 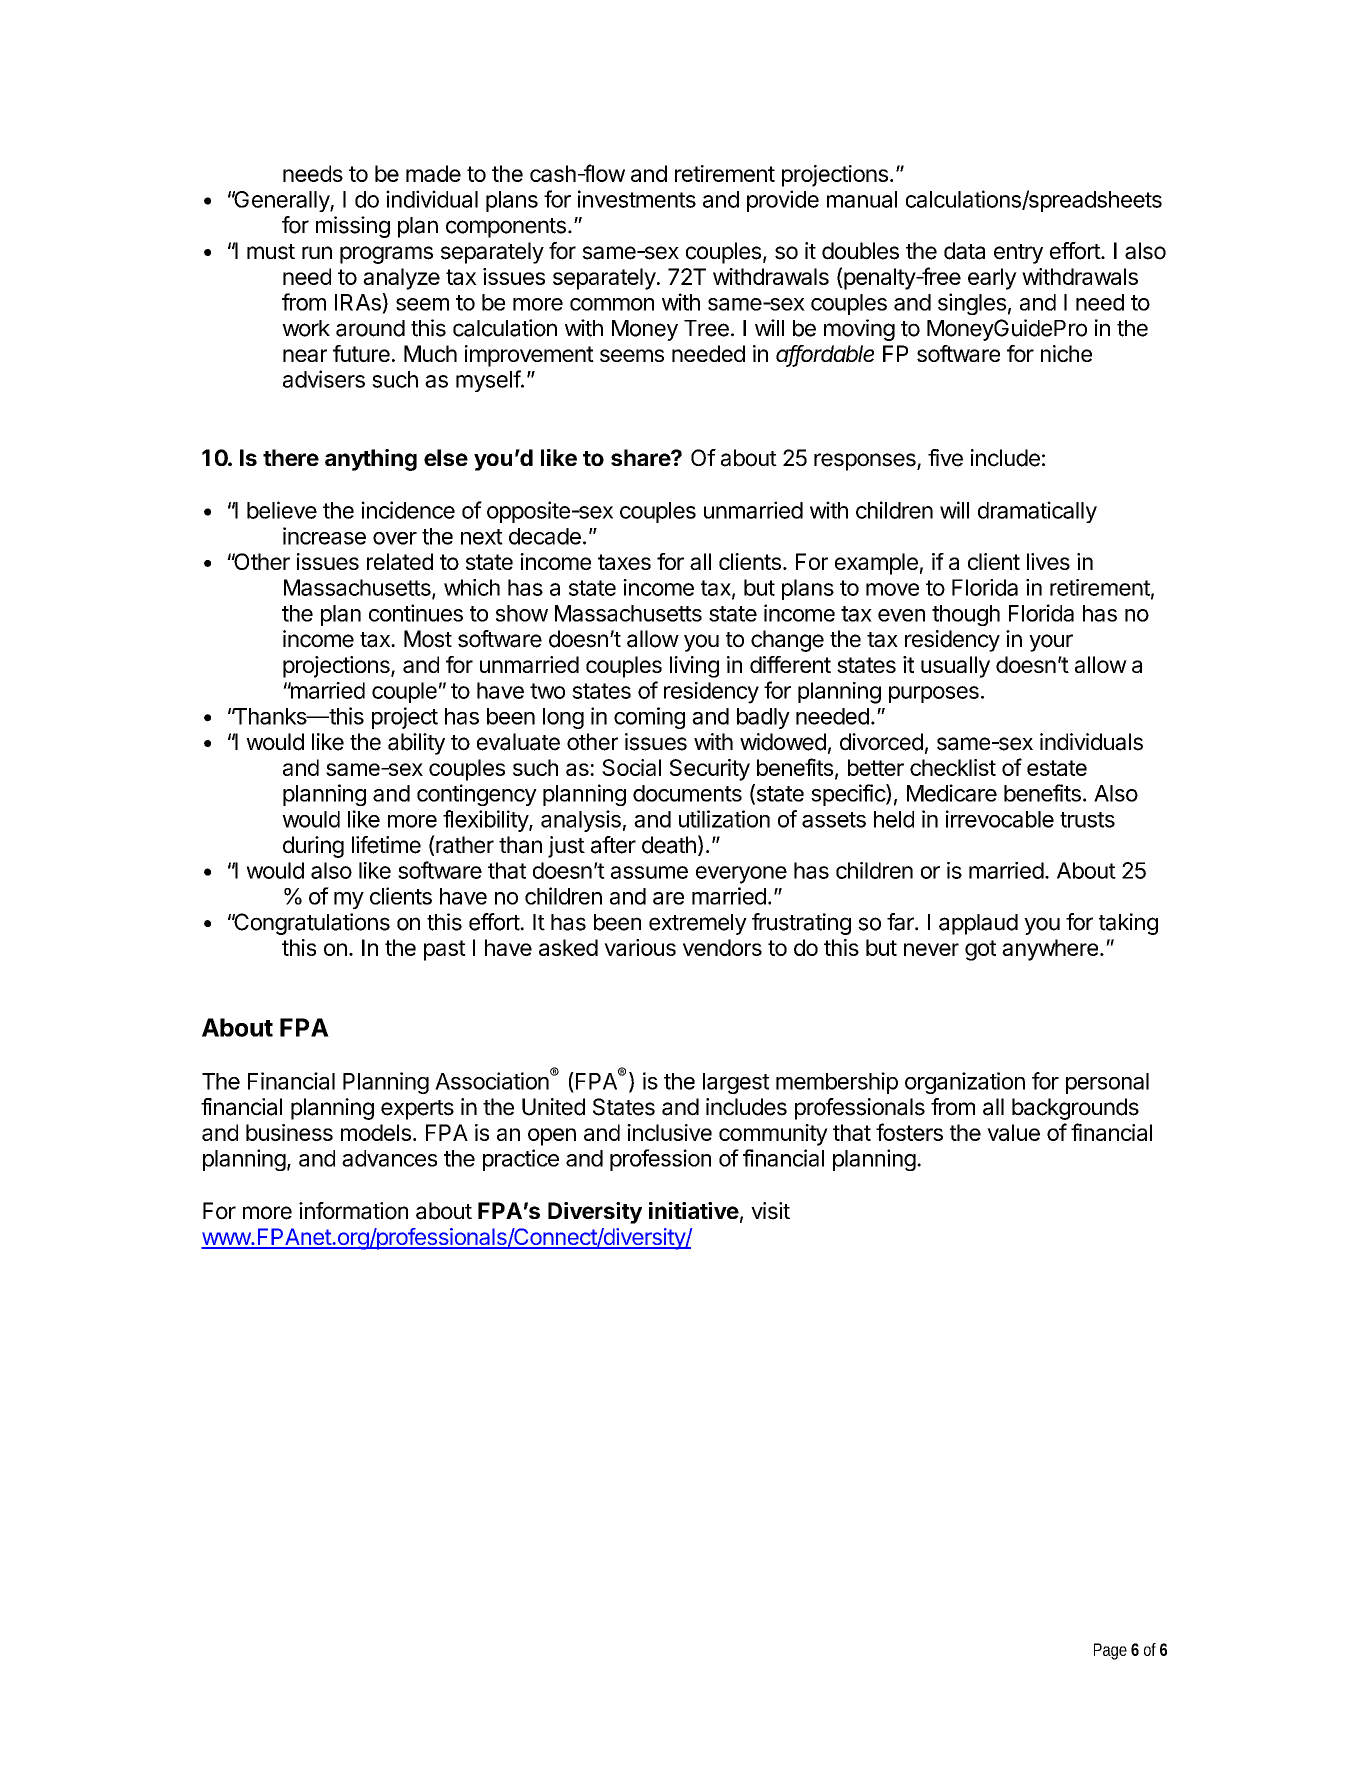 What do you see at coordinates (353, 1211) in the screenshot?
I see `information` at bounding box center [353, 1211].
